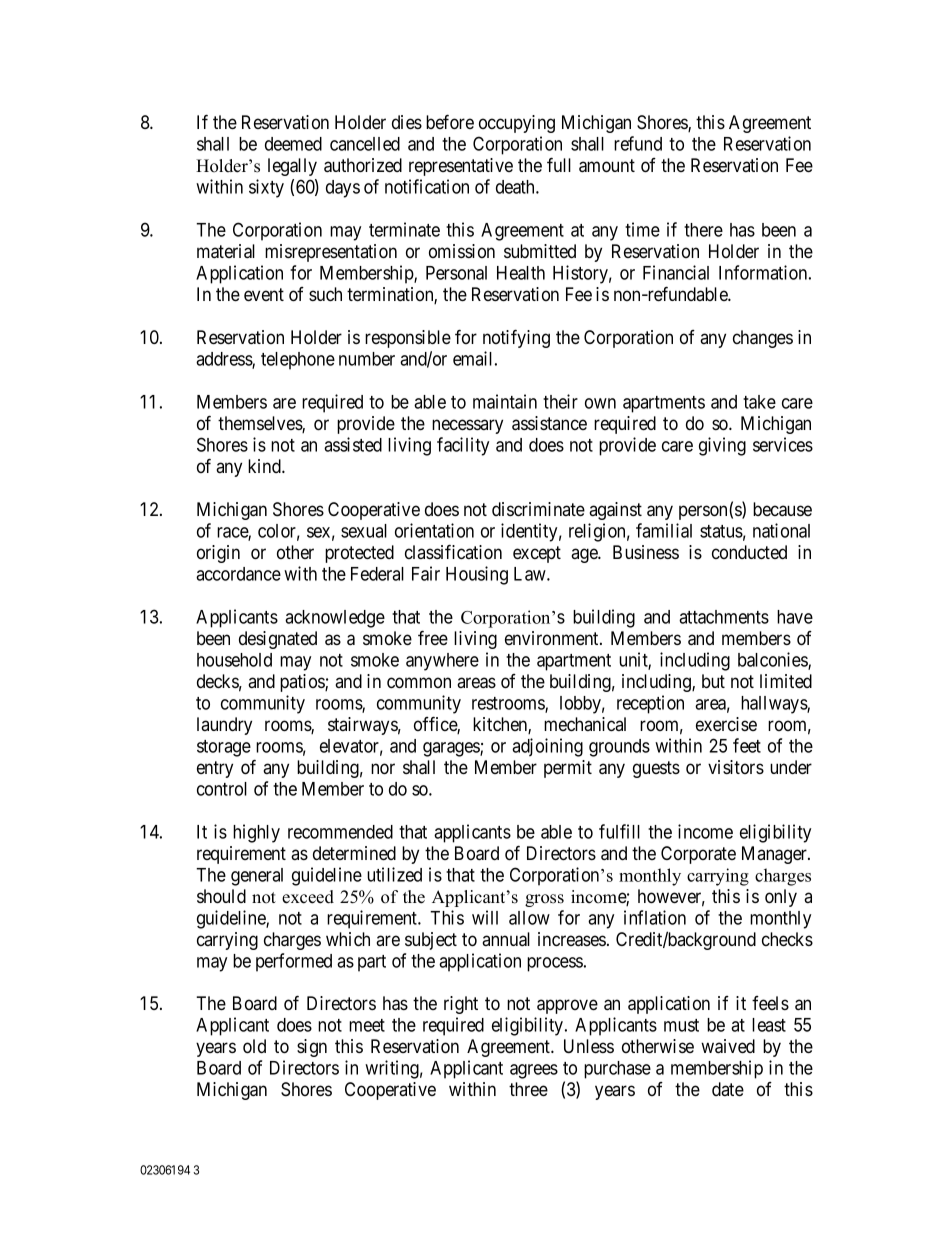 This page has height=1233, width=952. Describe the element at coordinates (505, 401) in the page. I see `maintain` at that location.
